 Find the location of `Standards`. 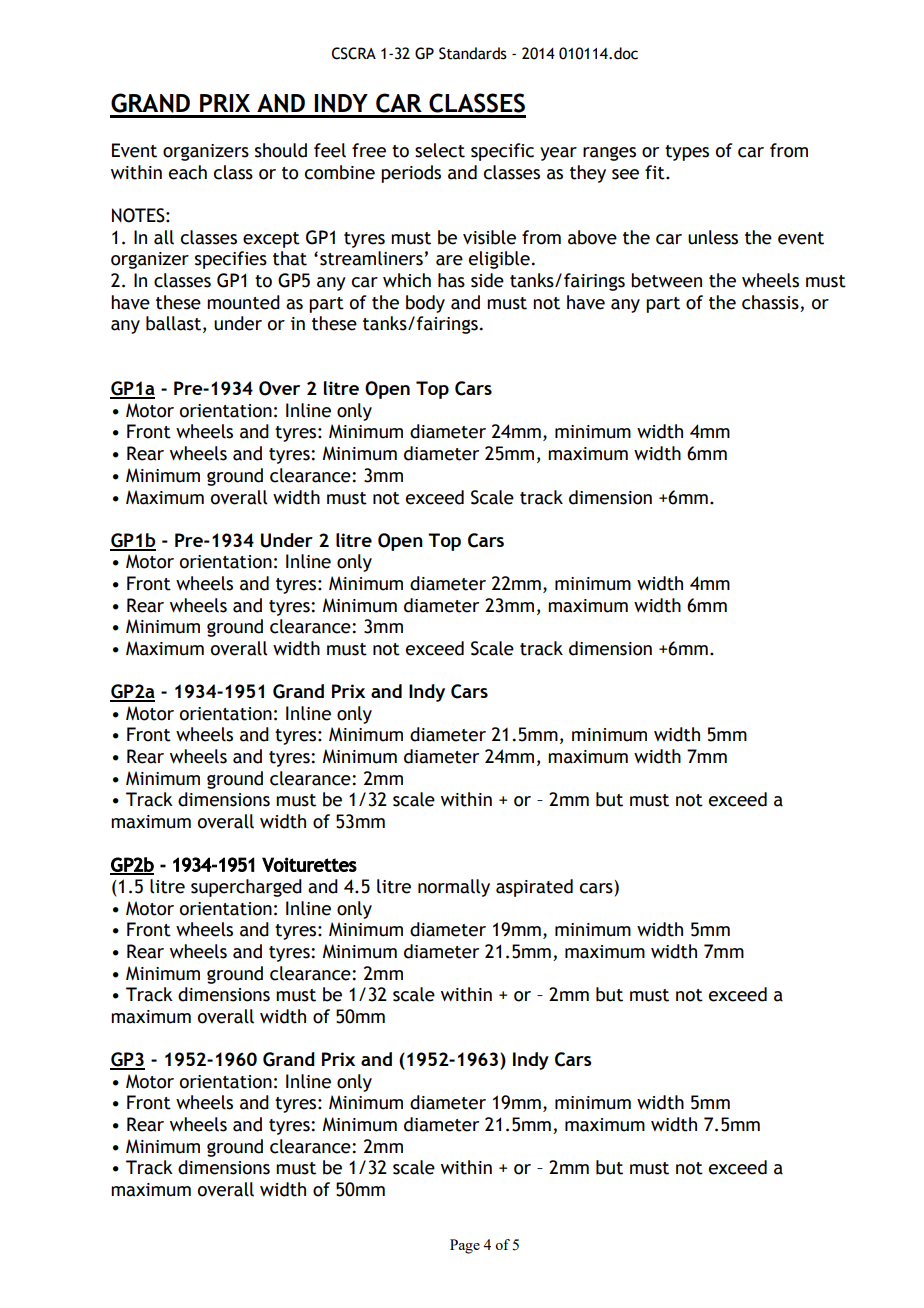

Standards is located at coordinates (473, 53).
